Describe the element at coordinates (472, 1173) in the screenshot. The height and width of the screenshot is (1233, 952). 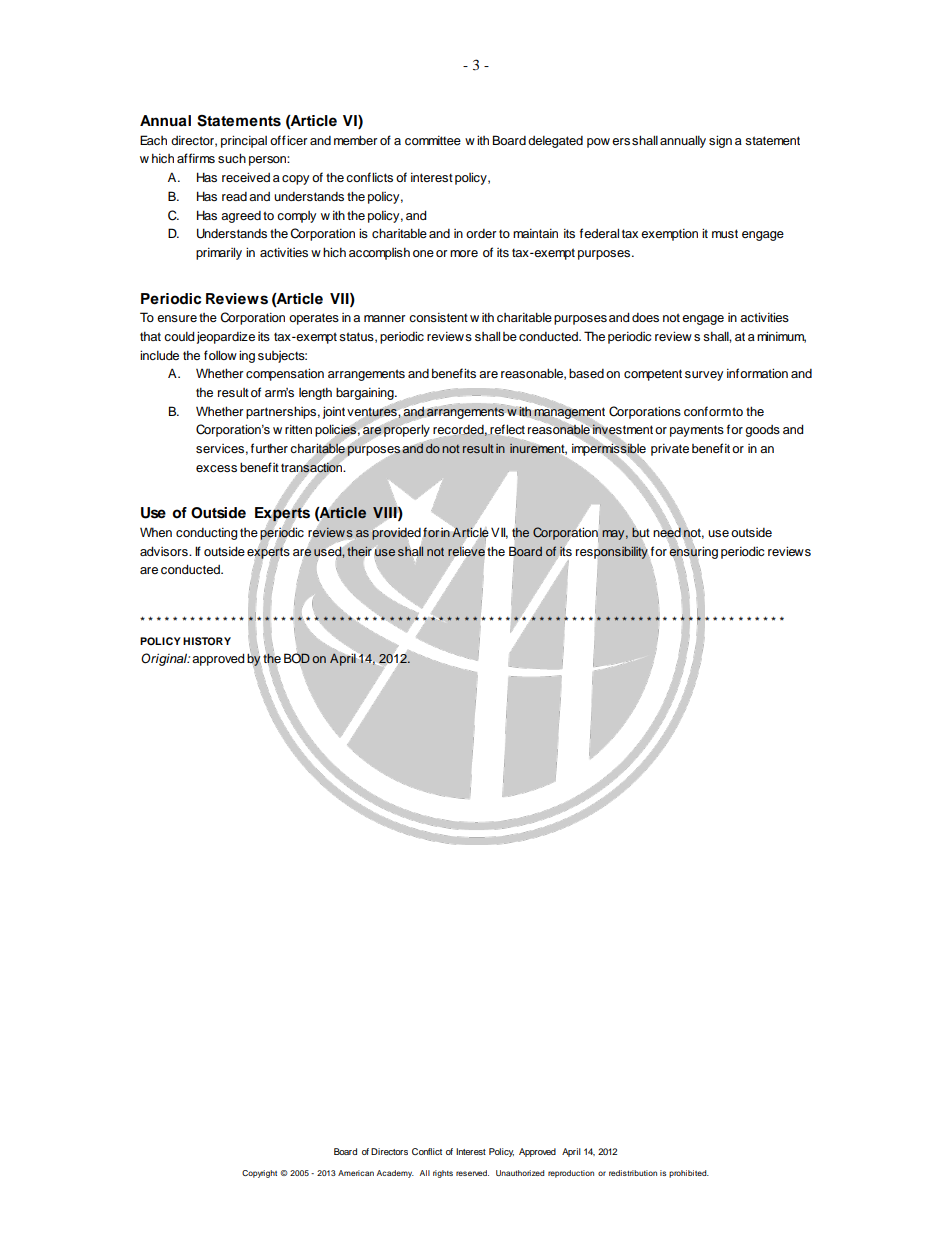
I see `reserved` at that location.
